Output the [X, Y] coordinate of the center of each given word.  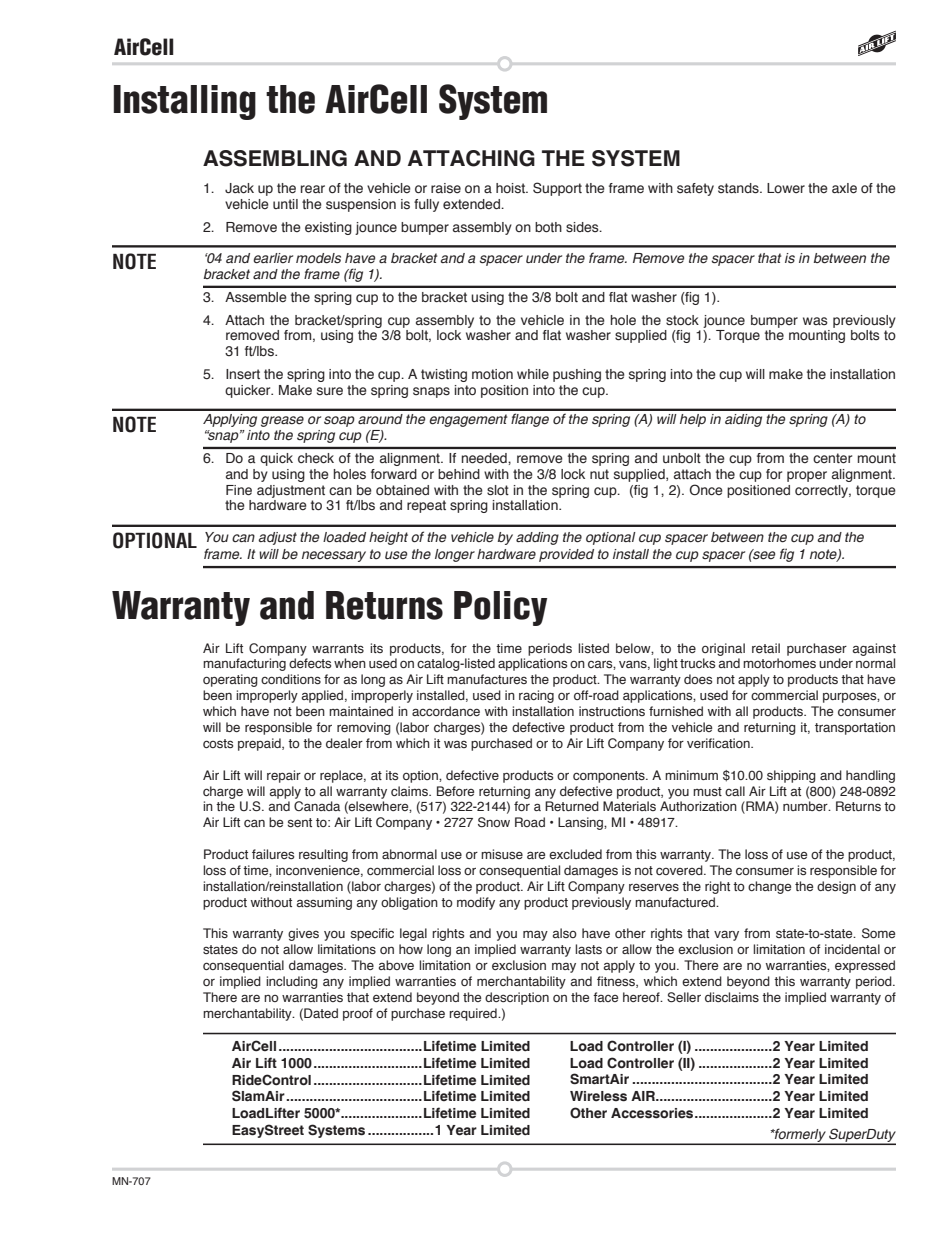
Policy [500, 608]
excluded [575, 854]
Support [557, 189]
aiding [743, 420]
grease [282, 421]
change [769, 887]
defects [310, 663]
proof [358, 1014]
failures [273, 854]
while [533, 374]
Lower [786, 188]
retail [766, 648]
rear [313, 189]
